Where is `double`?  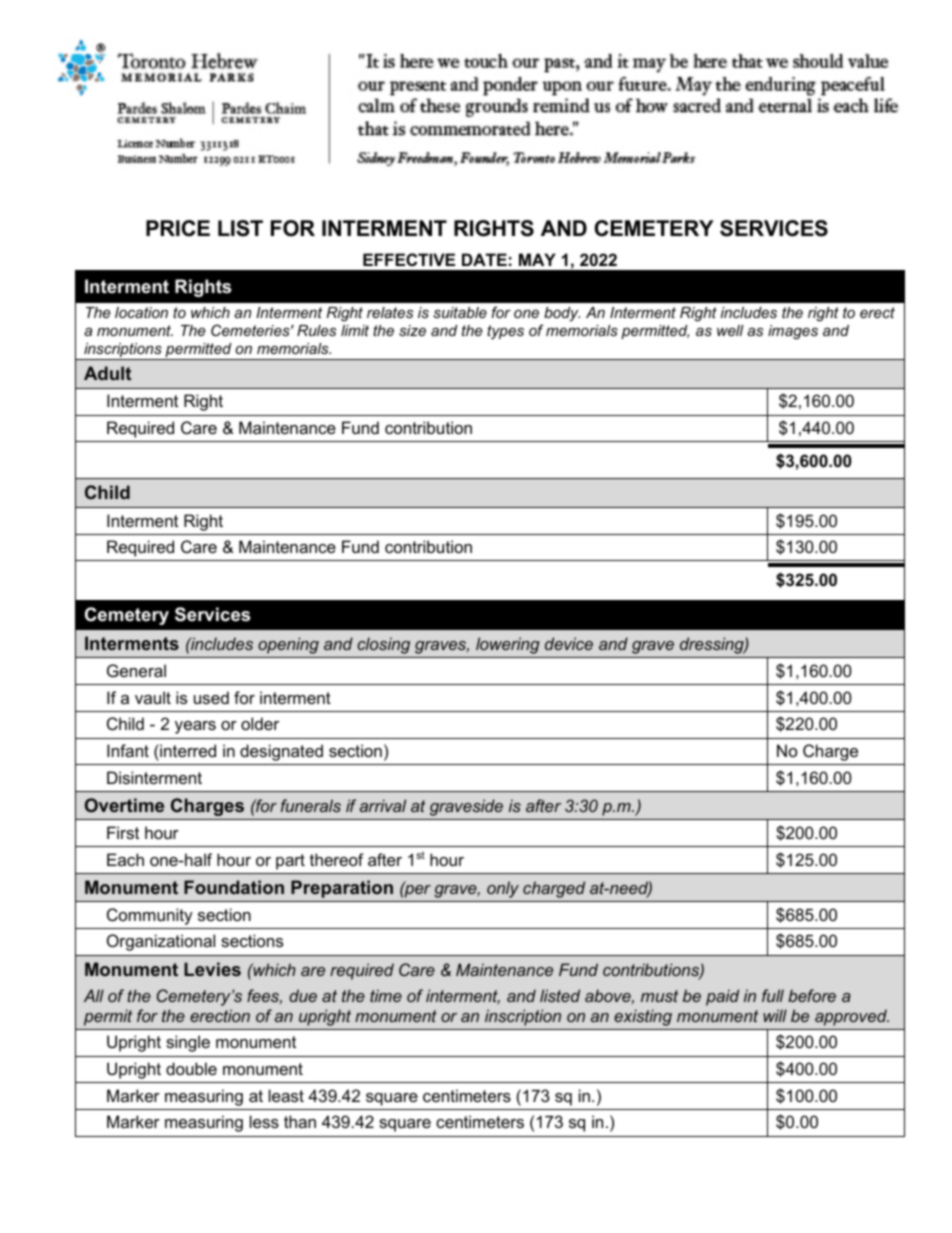 double is located at coordinates (191, 1068).
